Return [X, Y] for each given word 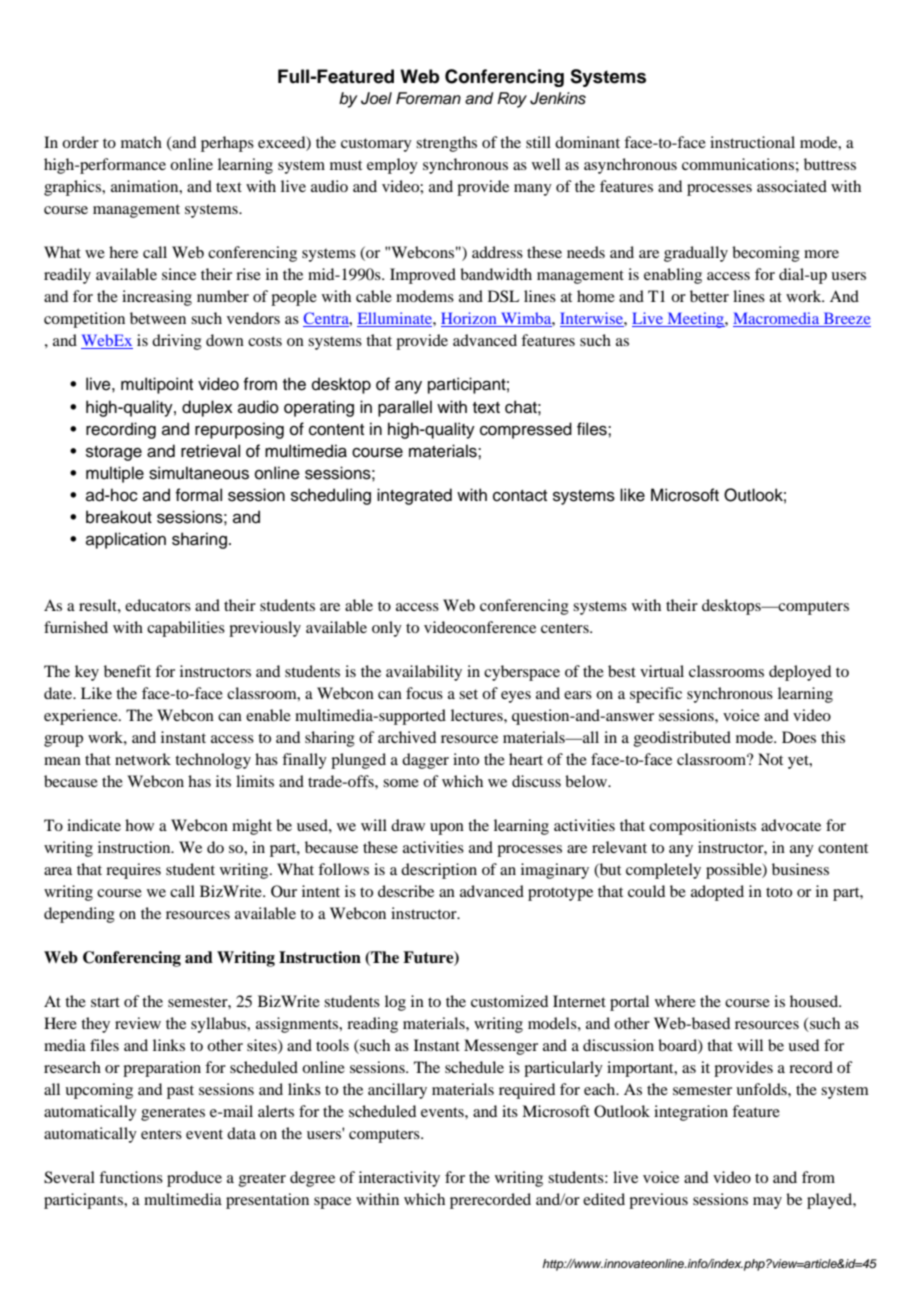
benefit [127, 671]
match [141, 142]
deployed [800, 673]
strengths [446, 144]
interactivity [399, 1179]
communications [738, 164]
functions [131, 1177]
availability [424, 673]
